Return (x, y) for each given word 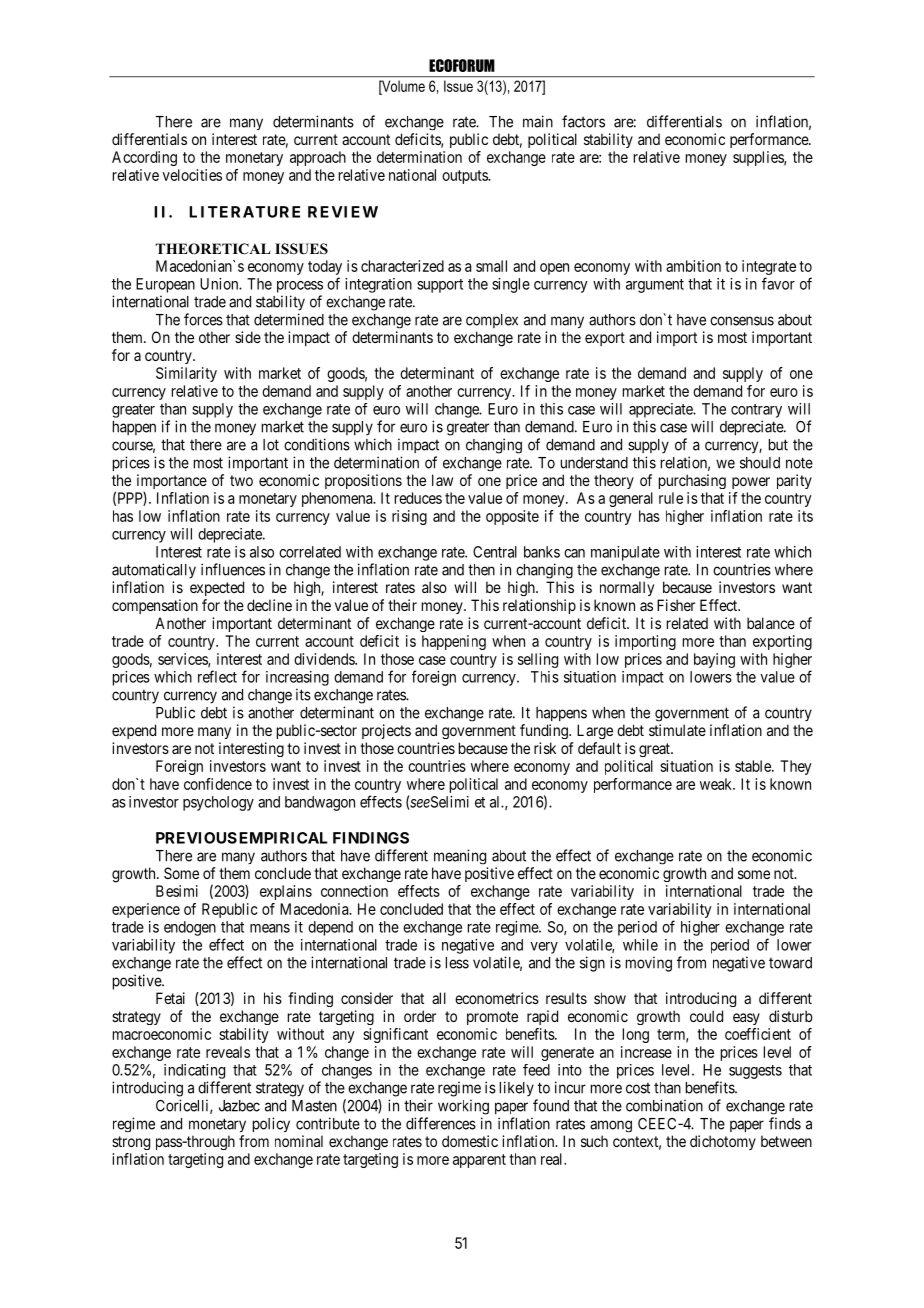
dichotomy (723, 1142)
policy (271, 1124)
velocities (192, 175)
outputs (465, 177)
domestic (470, 1141)
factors (583, 121)
